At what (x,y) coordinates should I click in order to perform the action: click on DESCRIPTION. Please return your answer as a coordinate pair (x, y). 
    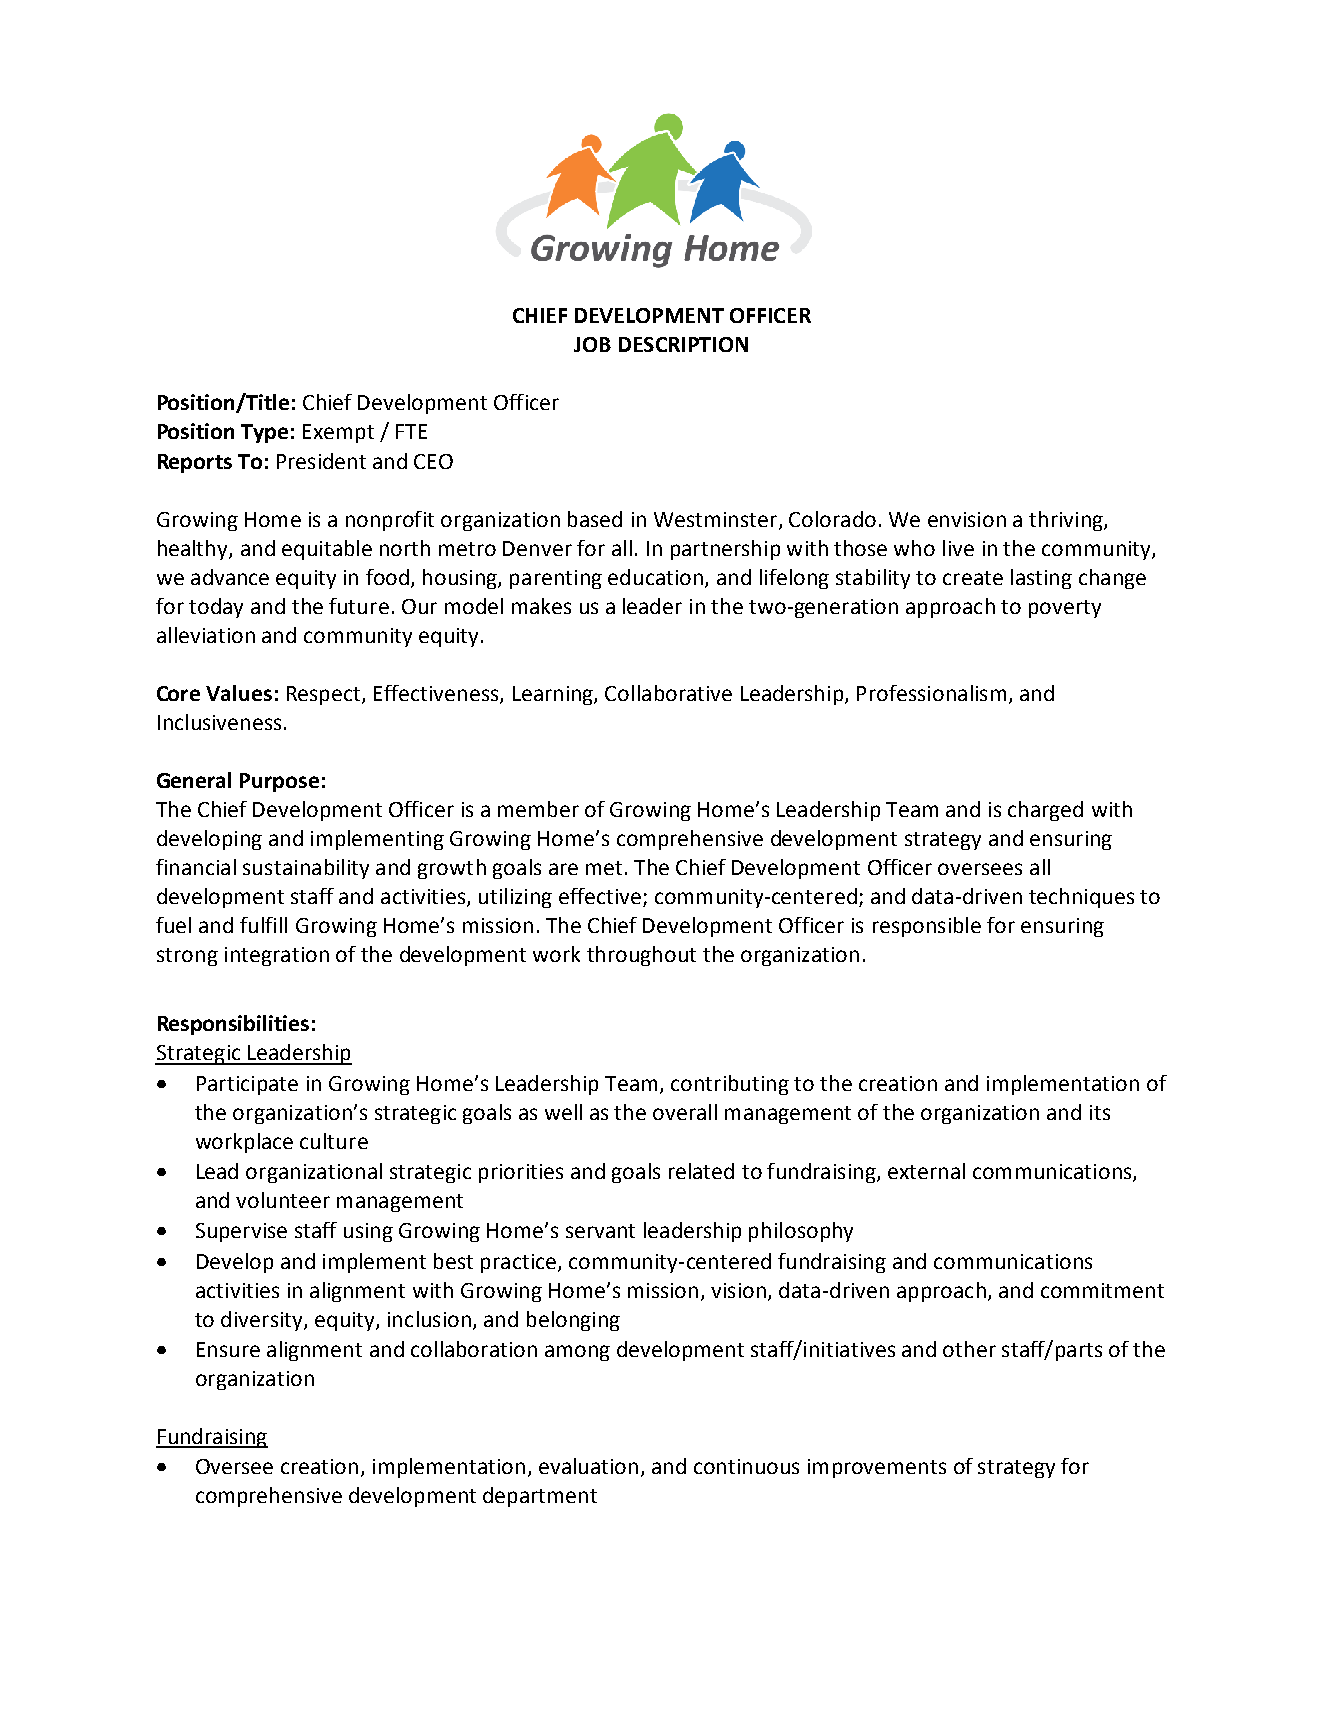
    Looking at the image, I should click on (683, 344).
